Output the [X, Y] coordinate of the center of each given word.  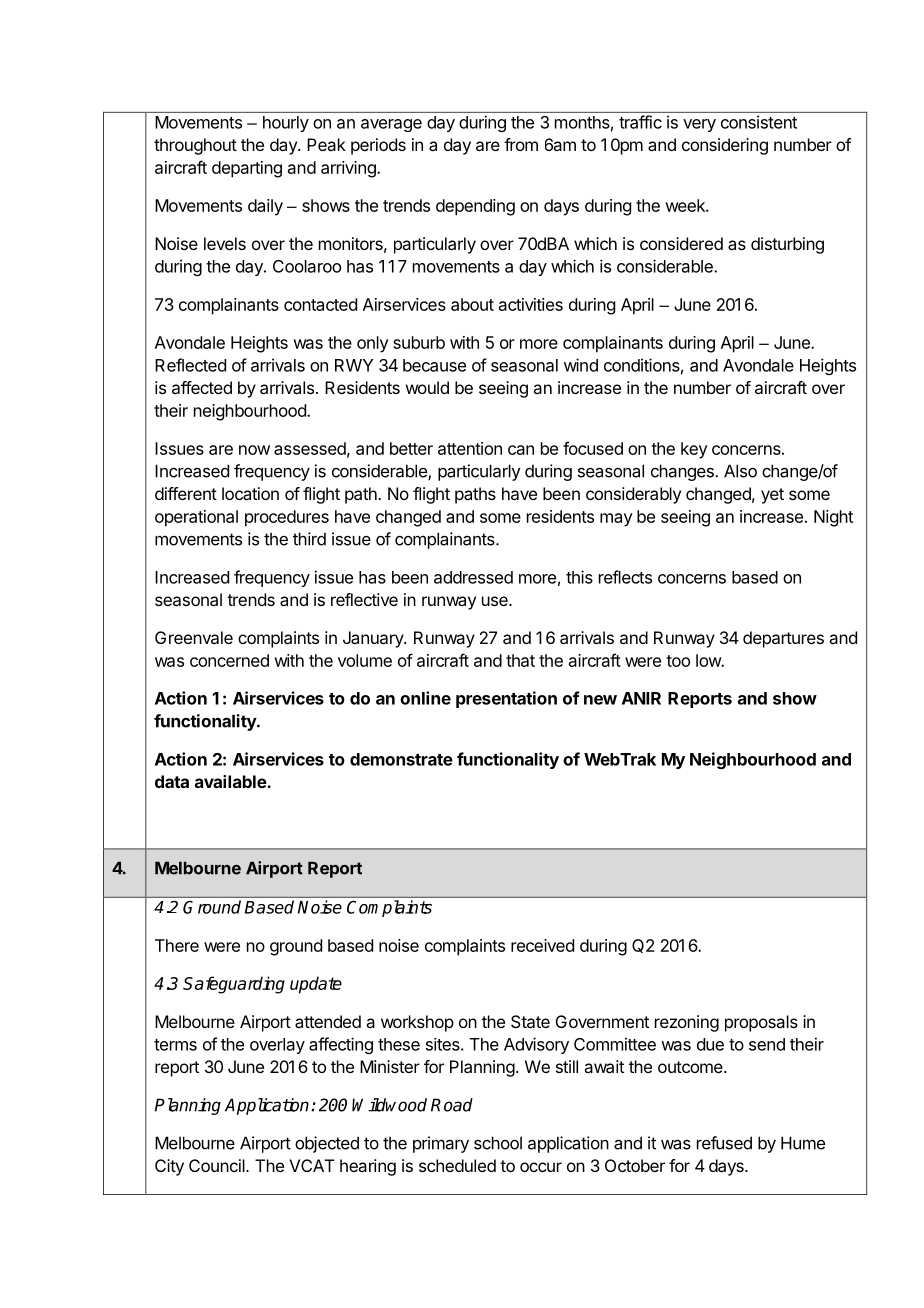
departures [783, 639]
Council [218, 1165]
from [521, 144]
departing [247, 169]
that [520, 660]
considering [725, 146]
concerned [229, 660]
